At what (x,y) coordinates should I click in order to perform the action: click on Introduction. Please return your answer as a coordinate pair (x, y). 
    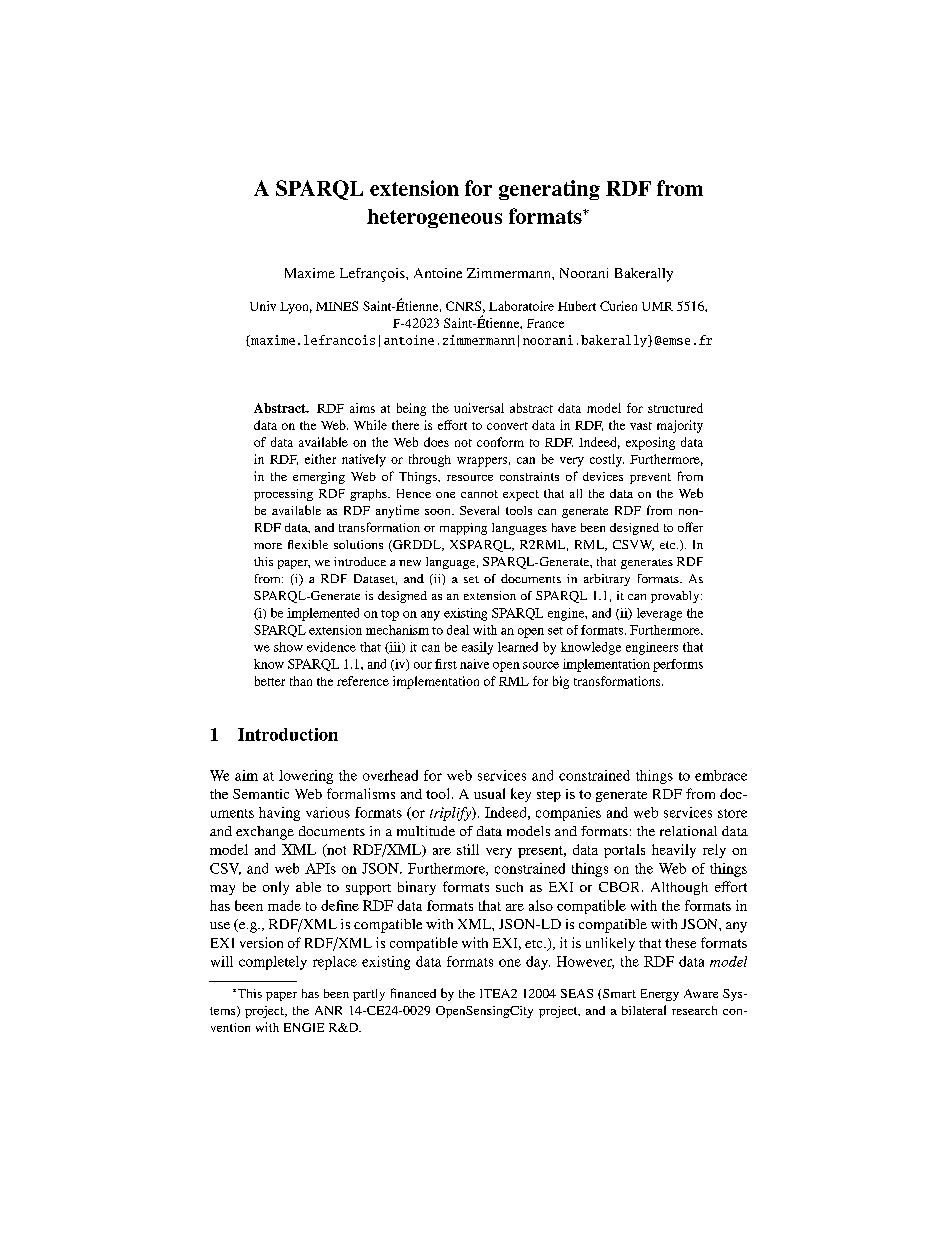
    Looking at the image, I should click on (288, 734).
